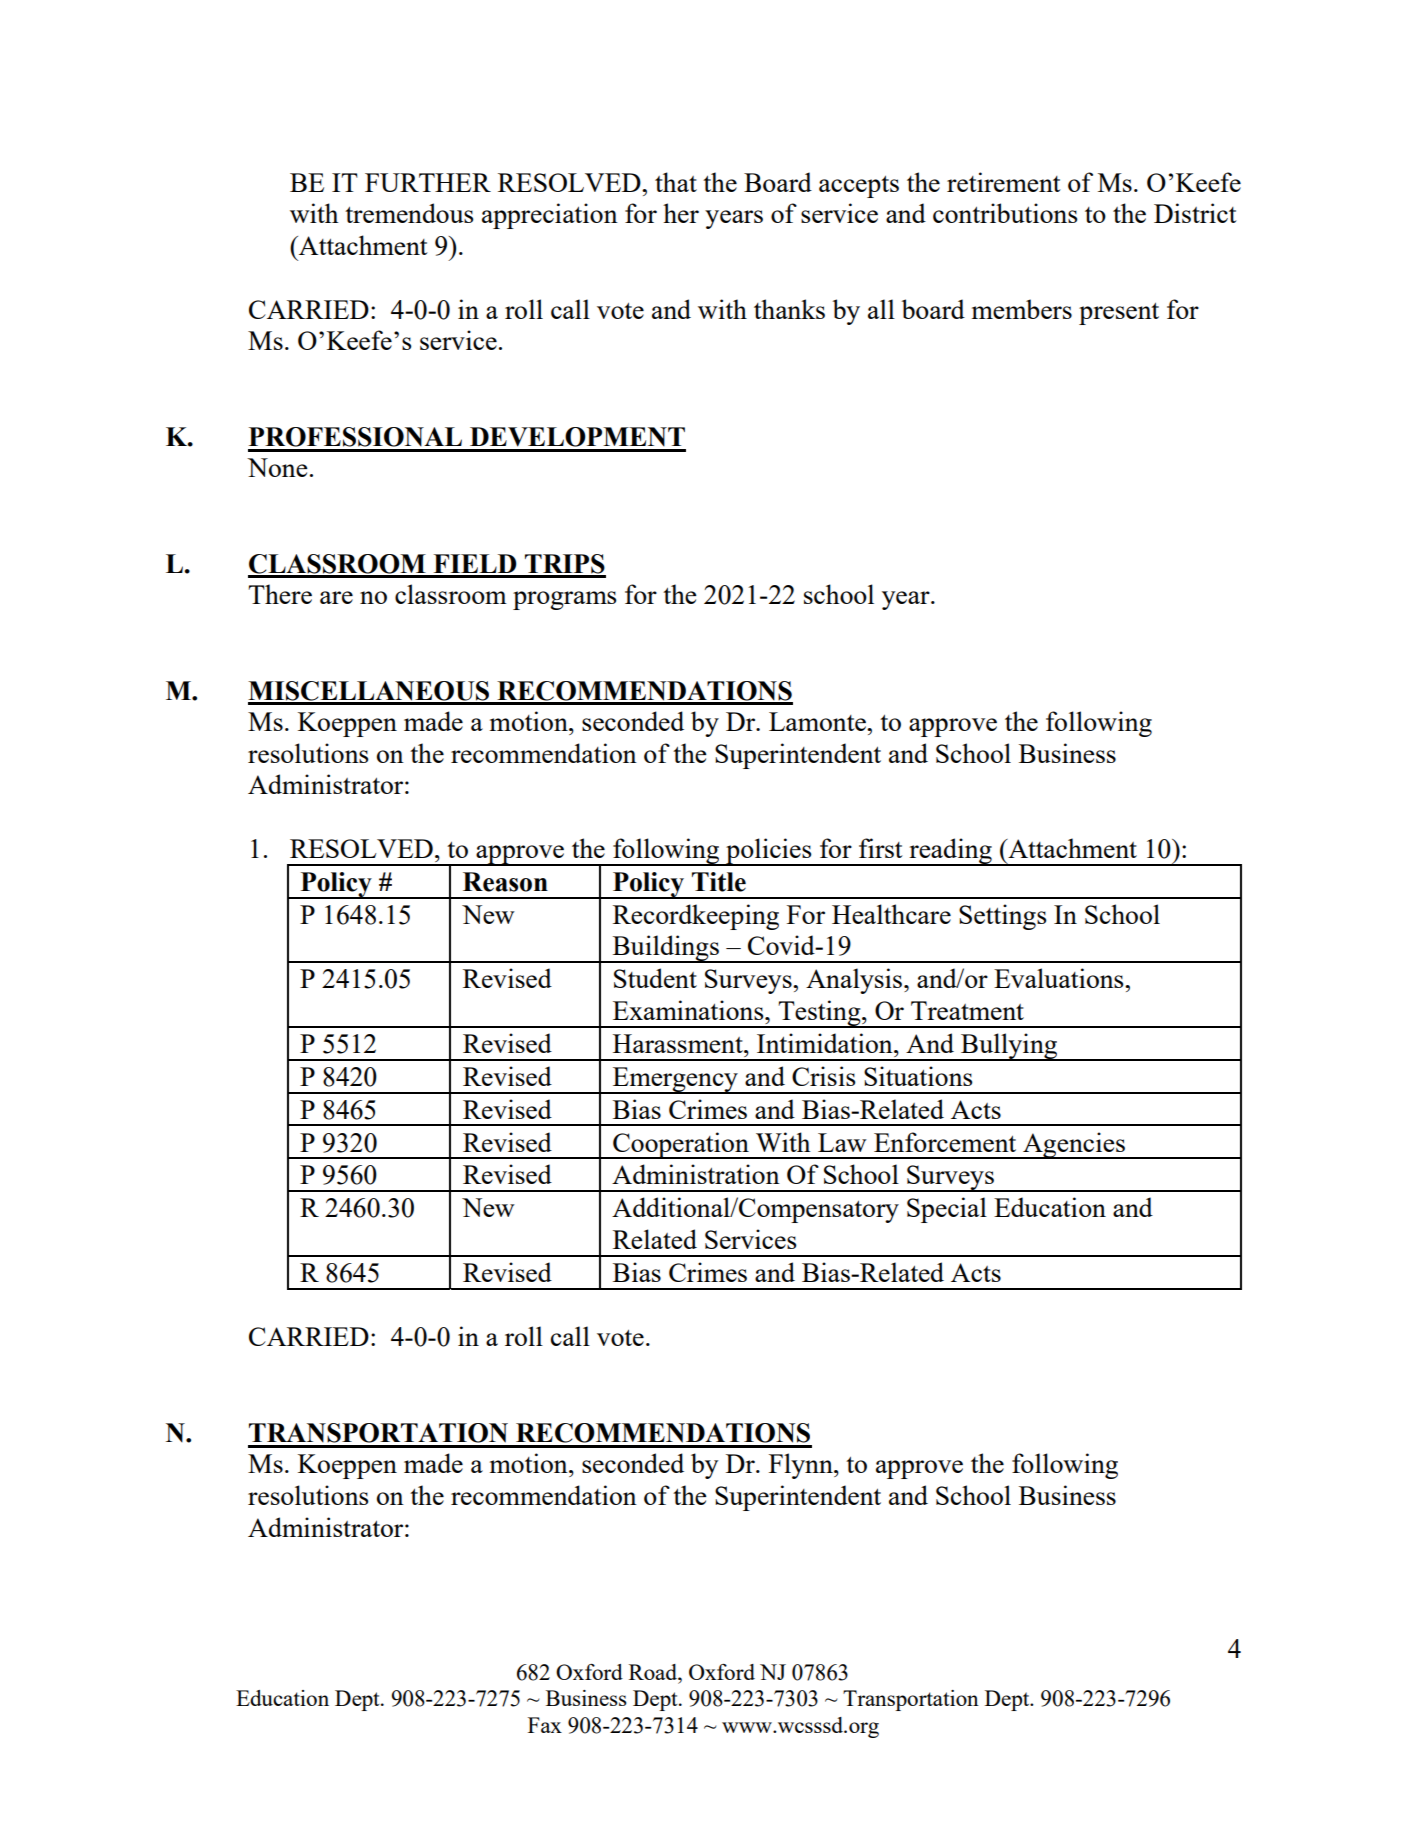 This screenshot has height=1821, width=1407. What do you see at coordinates (769, 852) in the screenshot?
I see `policies` at bounding box center [769, 852].
